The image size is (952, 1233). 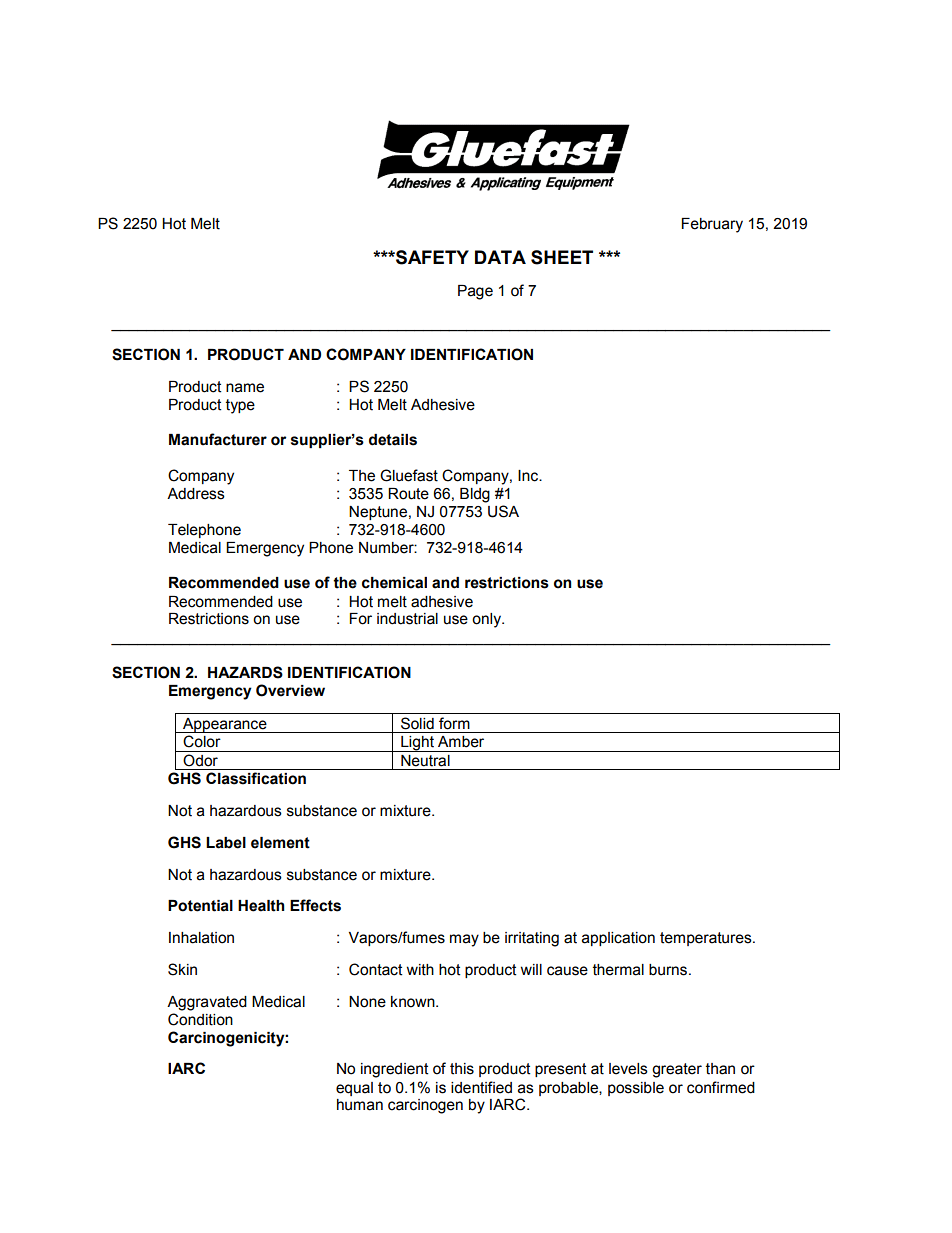 What do you see at coordinates (475, 495) in the screenshot?
I see `Bldg` at bounding box center [475, 495].
